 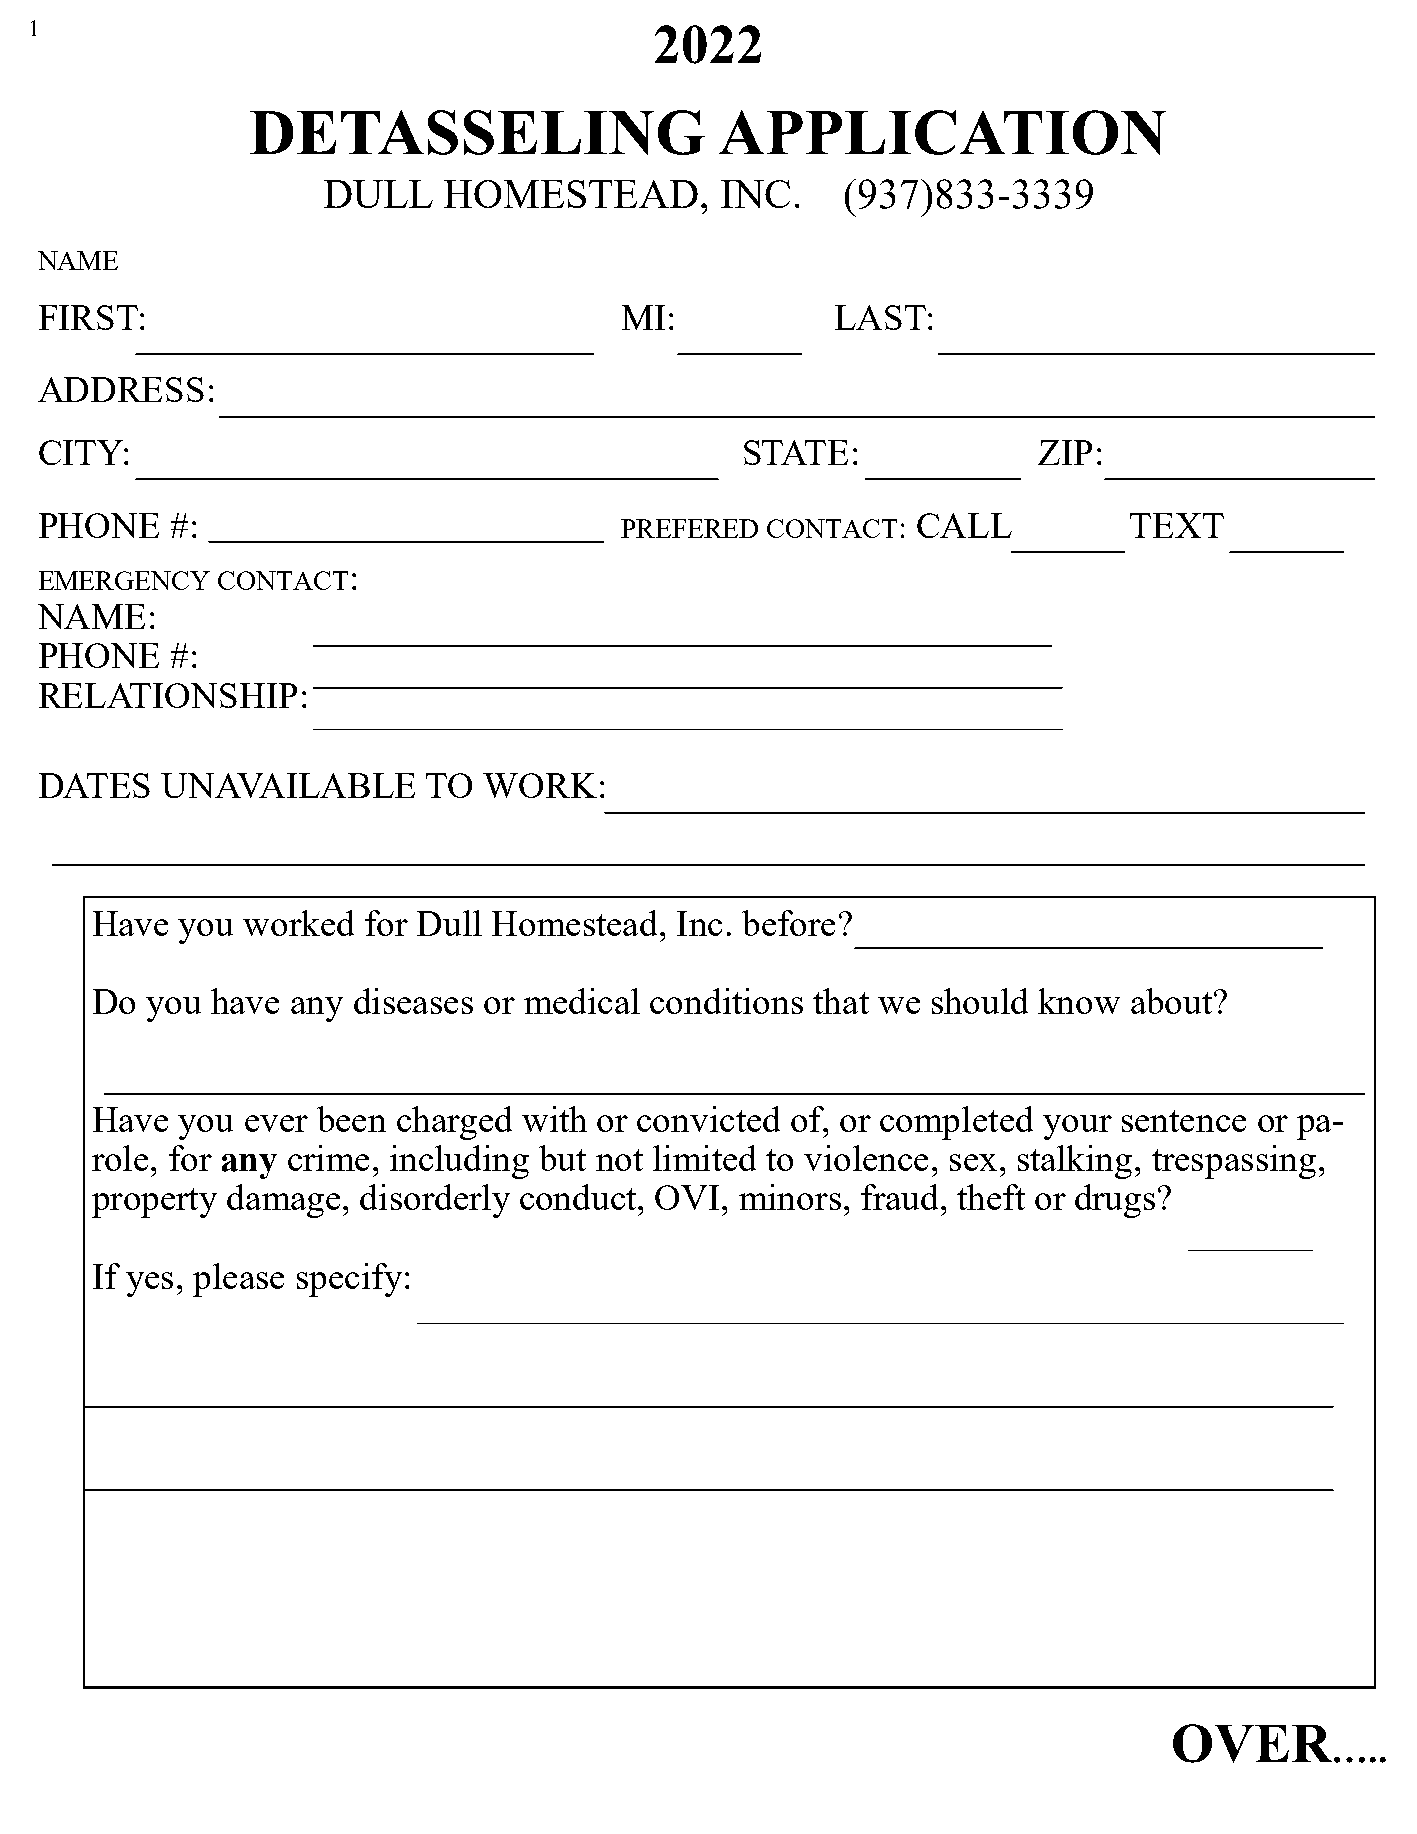 What do you see at coordinates (413, 1001) in the screenshot?
I see `diseases` at bounding box center [413, 1001].
